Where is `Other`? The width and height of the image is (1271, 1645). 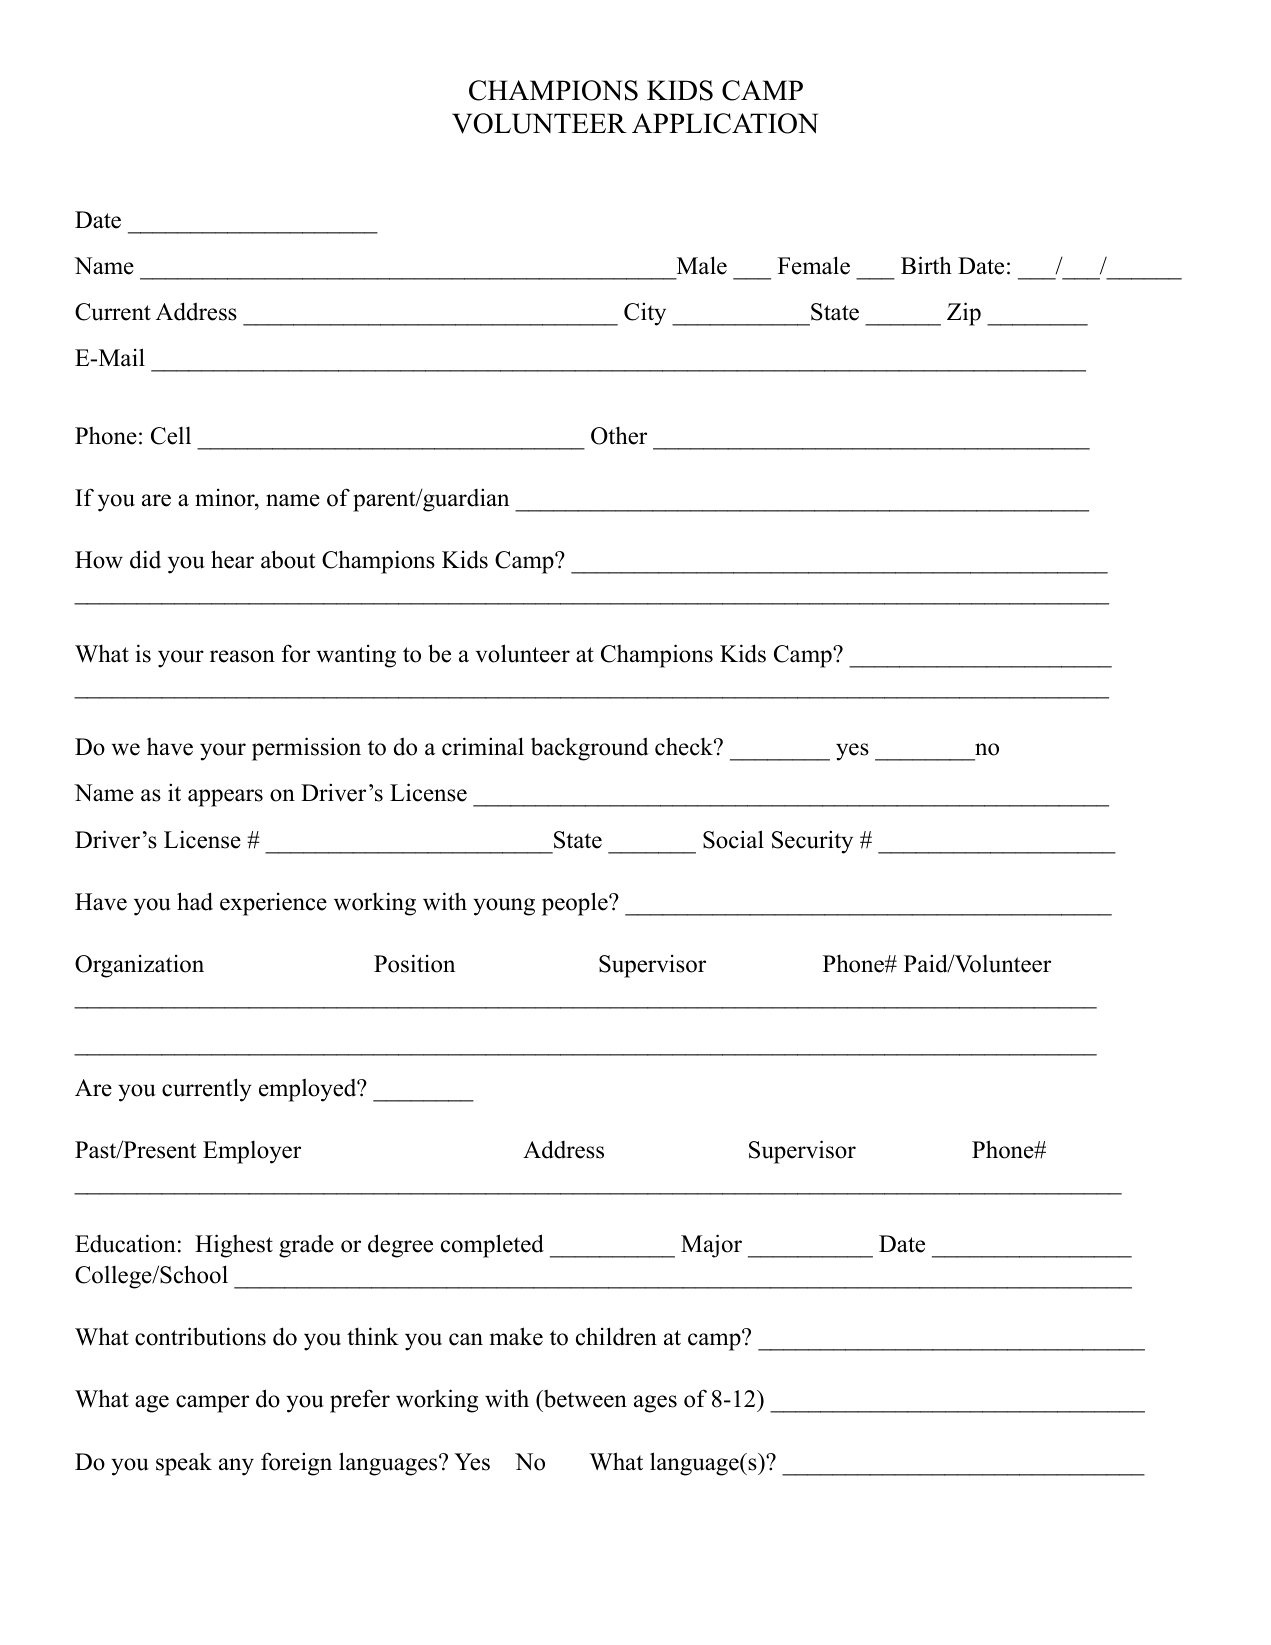
Other is located at coordinates (619, 435).
